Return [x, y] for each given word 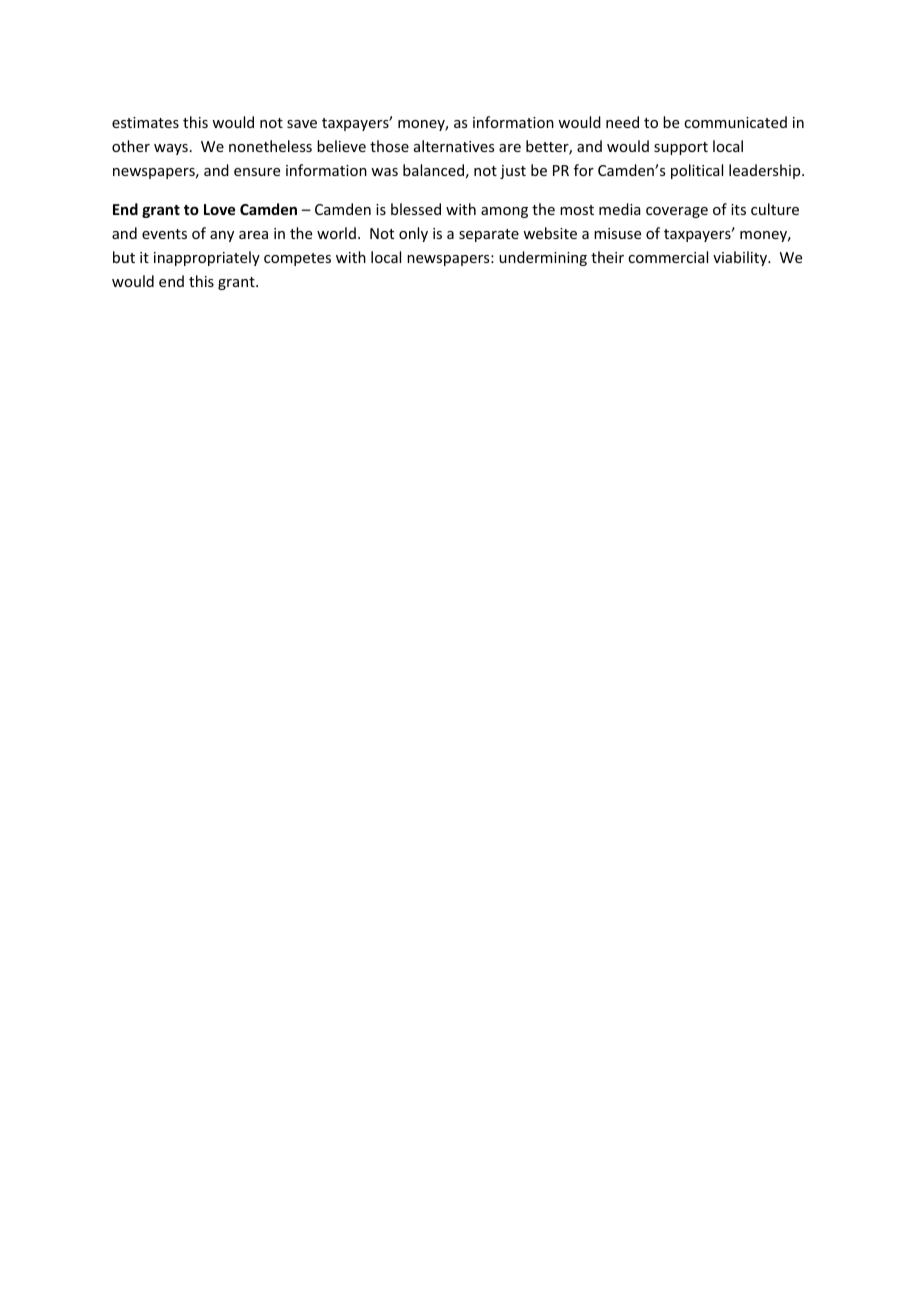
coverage [677, 212]
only [413, 234]
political [697, 171]
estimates [145, 122]
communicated [735, 122]
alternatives [454, 146]
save [302, 124]
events [164, 234]
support [681, 148]
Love [219, 209]
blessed [416, 209]
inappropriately [207, 258]
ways [171, 149]
